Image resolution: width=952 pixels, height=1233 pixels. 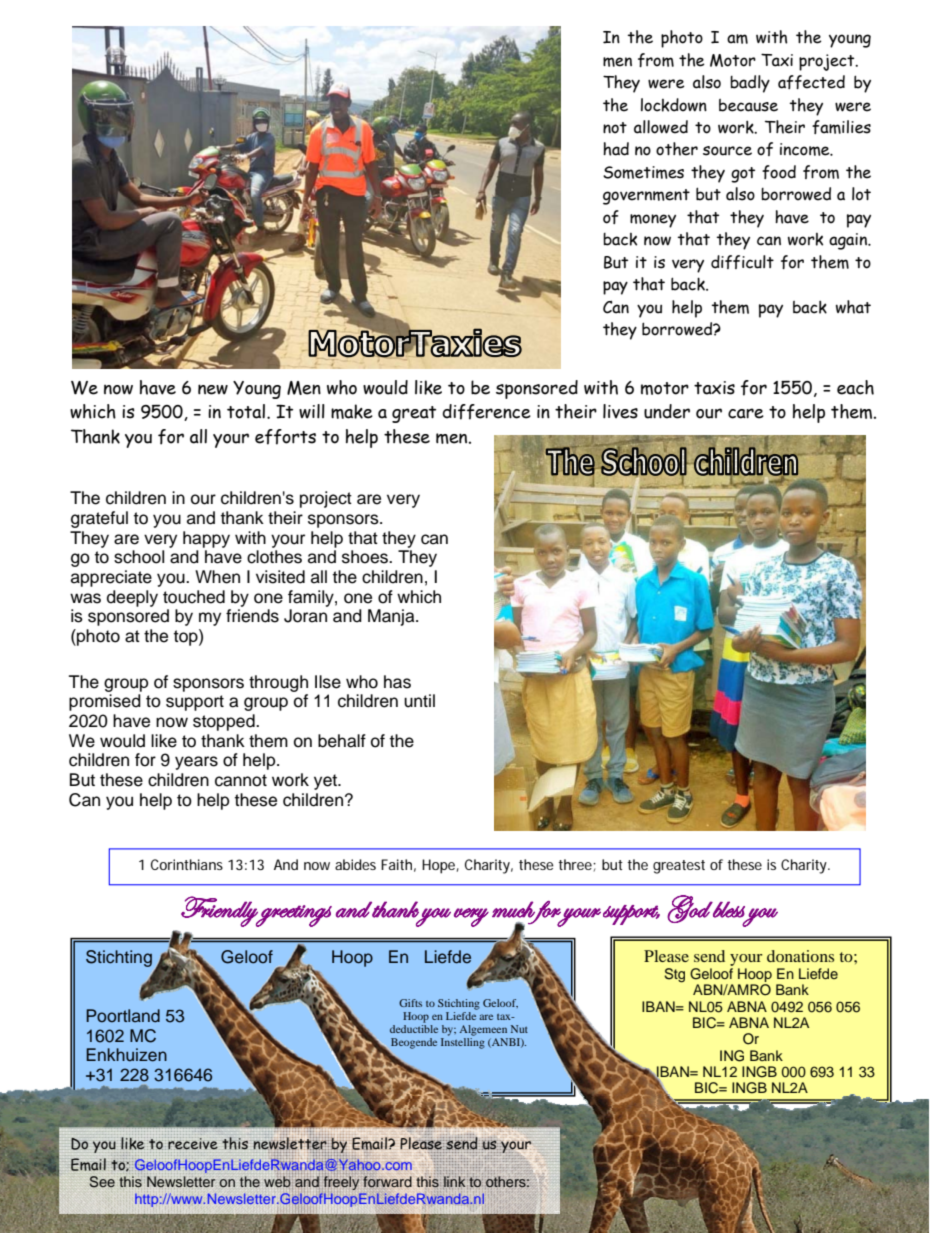 I want to click on receive, so click(x=193, y=1144).
